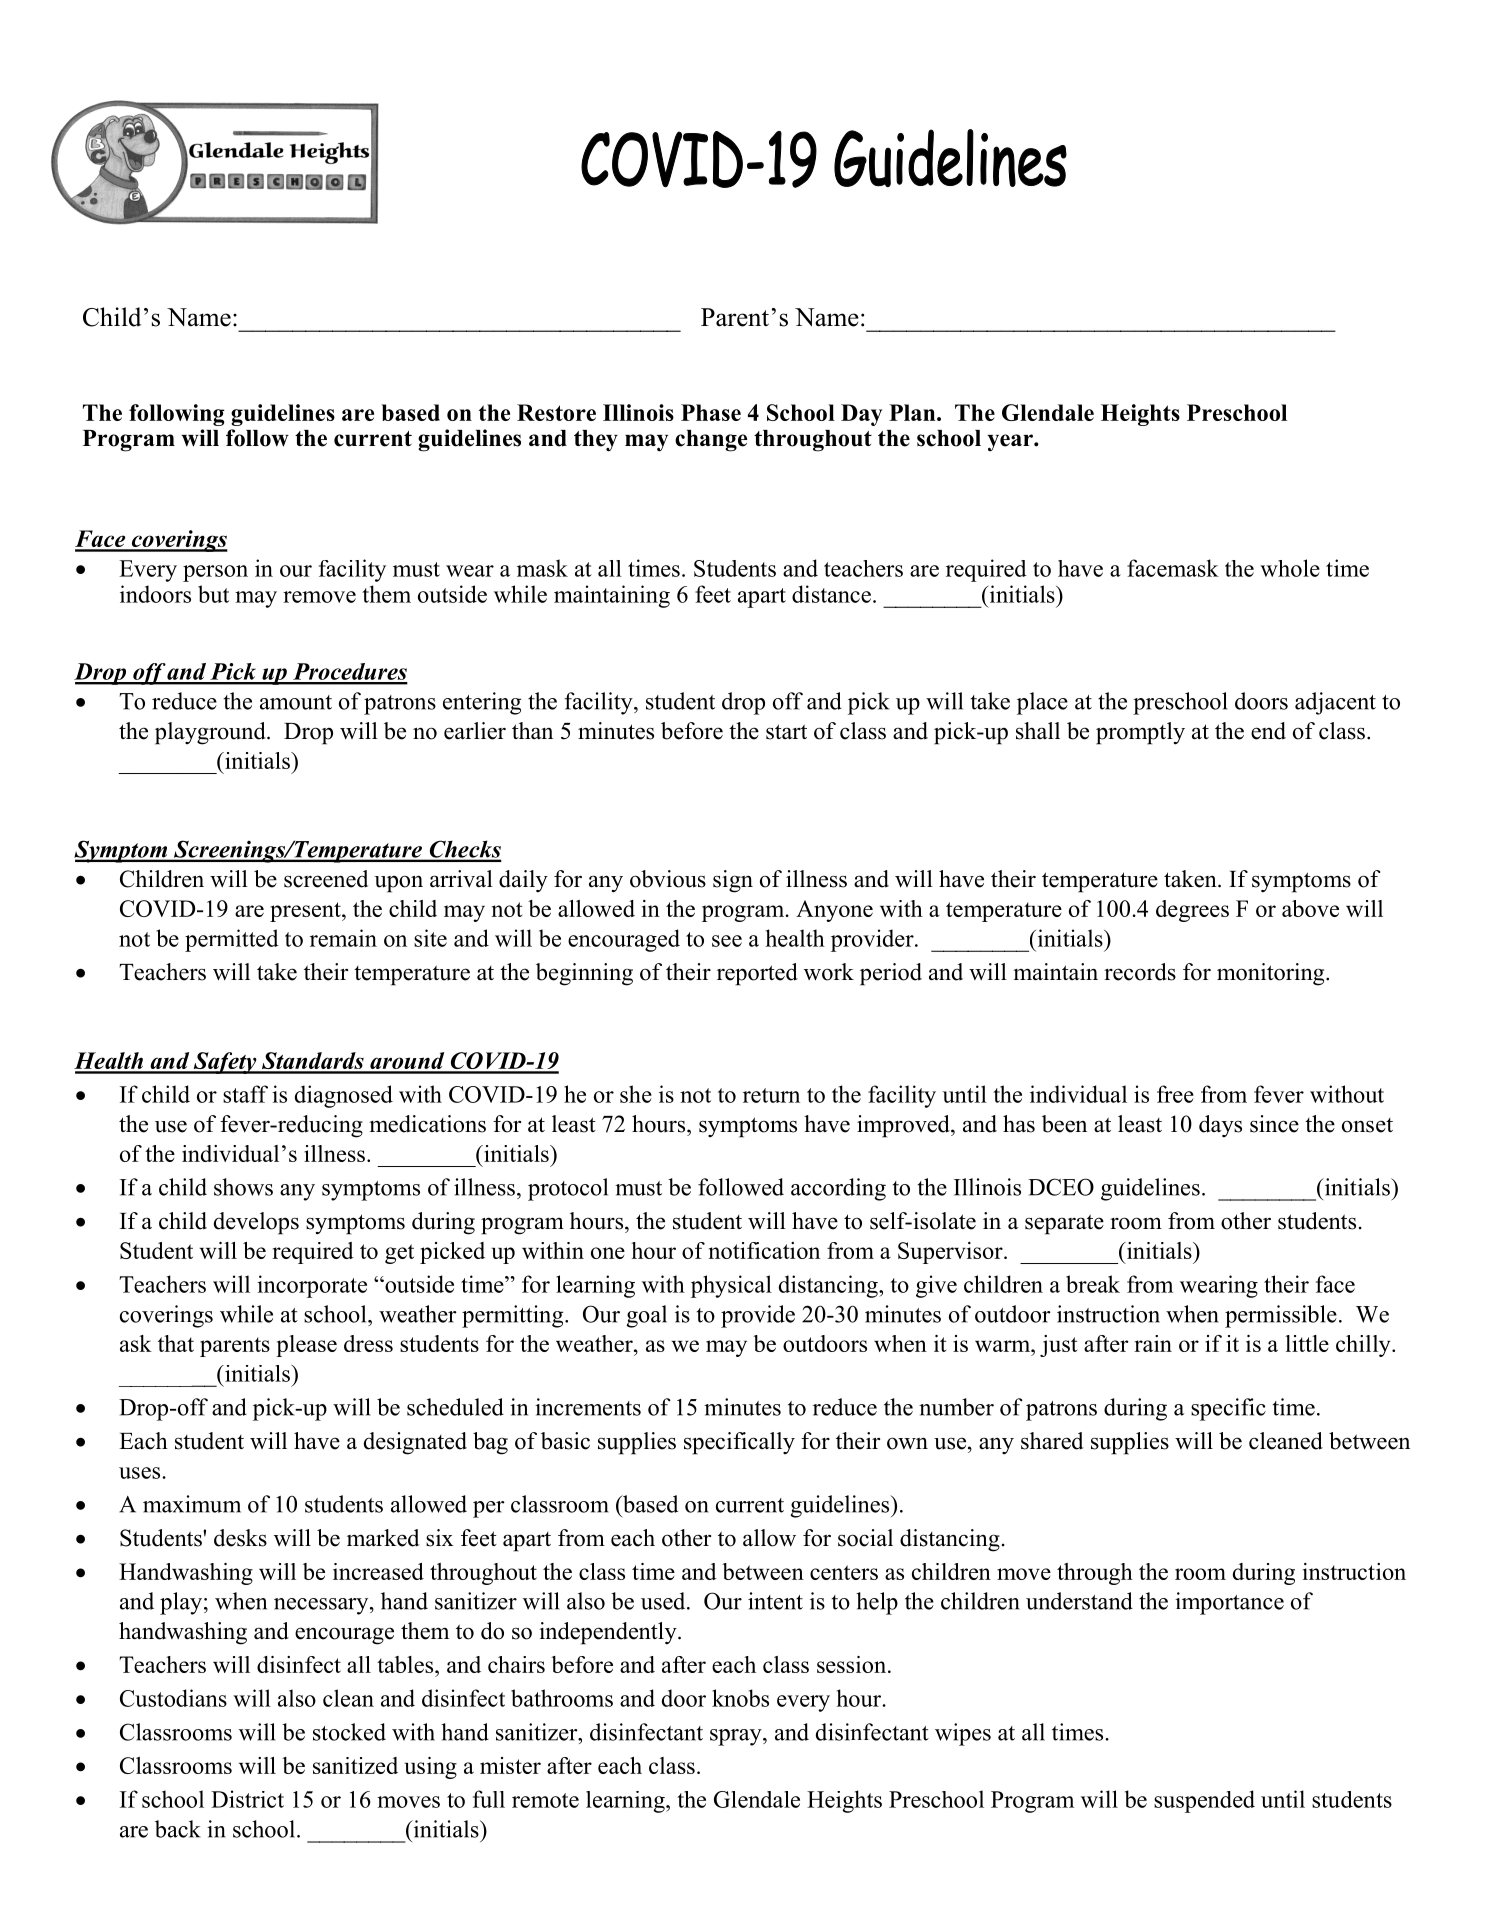 The height and width of the screenshot is (1929, 1490). I want to click on notification, so click(764, 1250).
